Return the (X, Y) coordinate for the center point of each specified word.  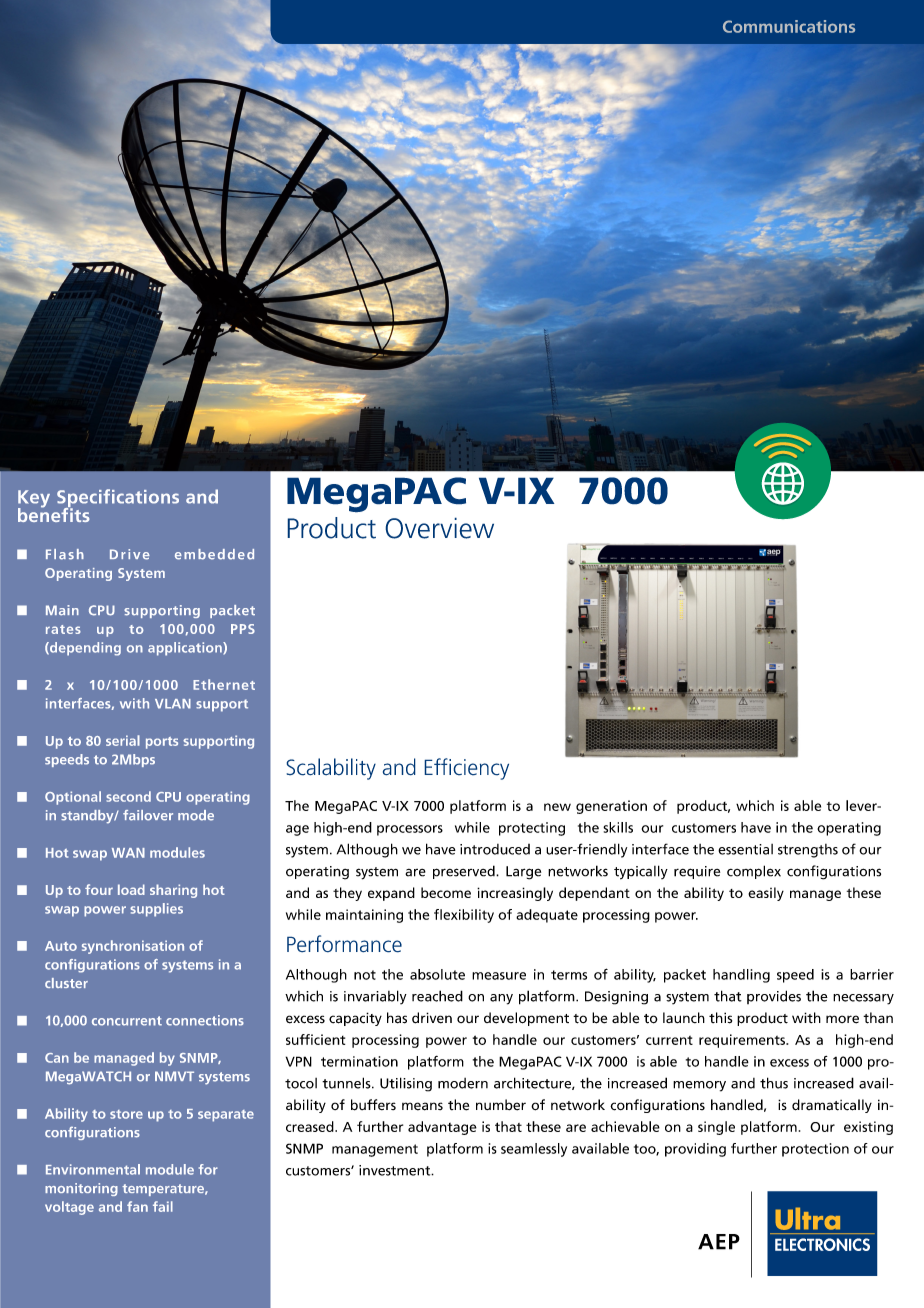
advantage (442, 1128)
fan (137, 1206)
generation (611, 807)
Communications (789, 26)
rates (63, 629)
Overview (439, 528)
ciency (481, 769)
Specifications (118, 499)
